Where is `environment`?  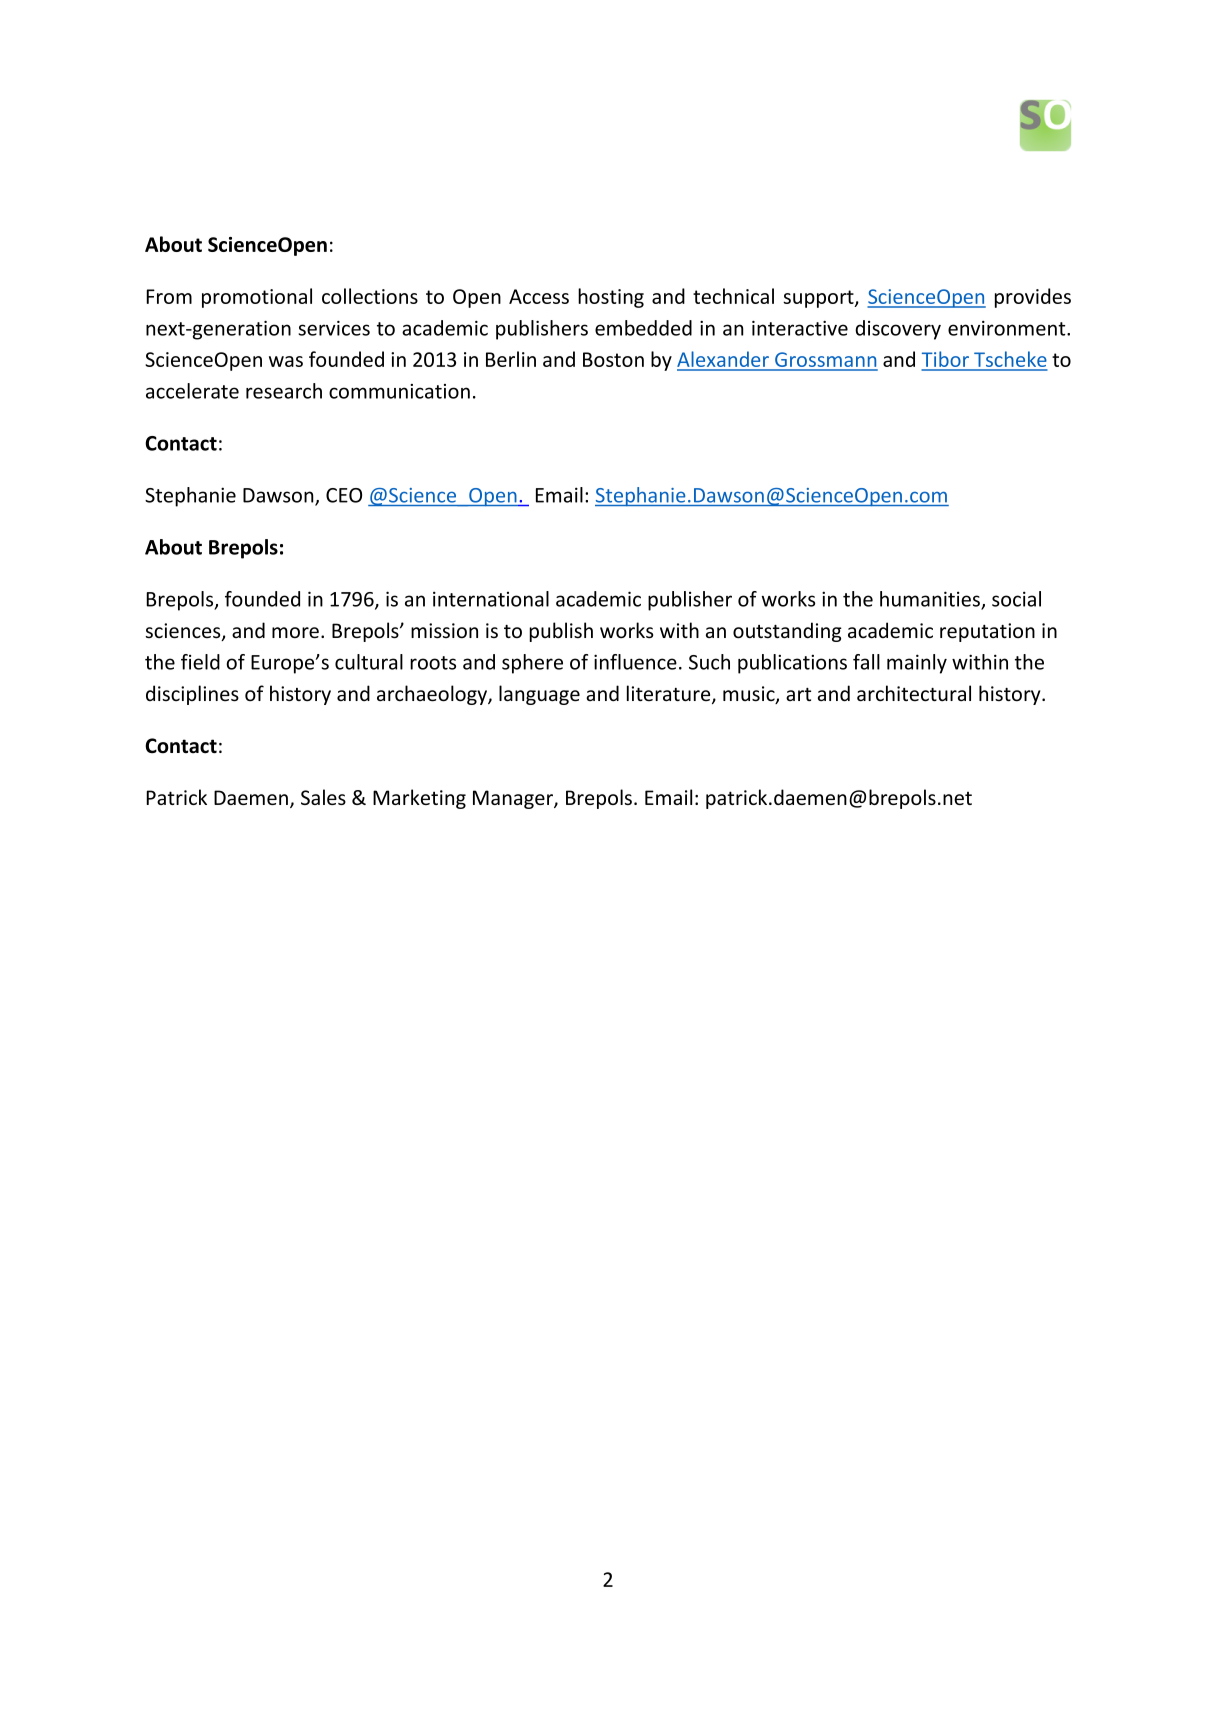
environment is located at coordinates (1008, 328).
